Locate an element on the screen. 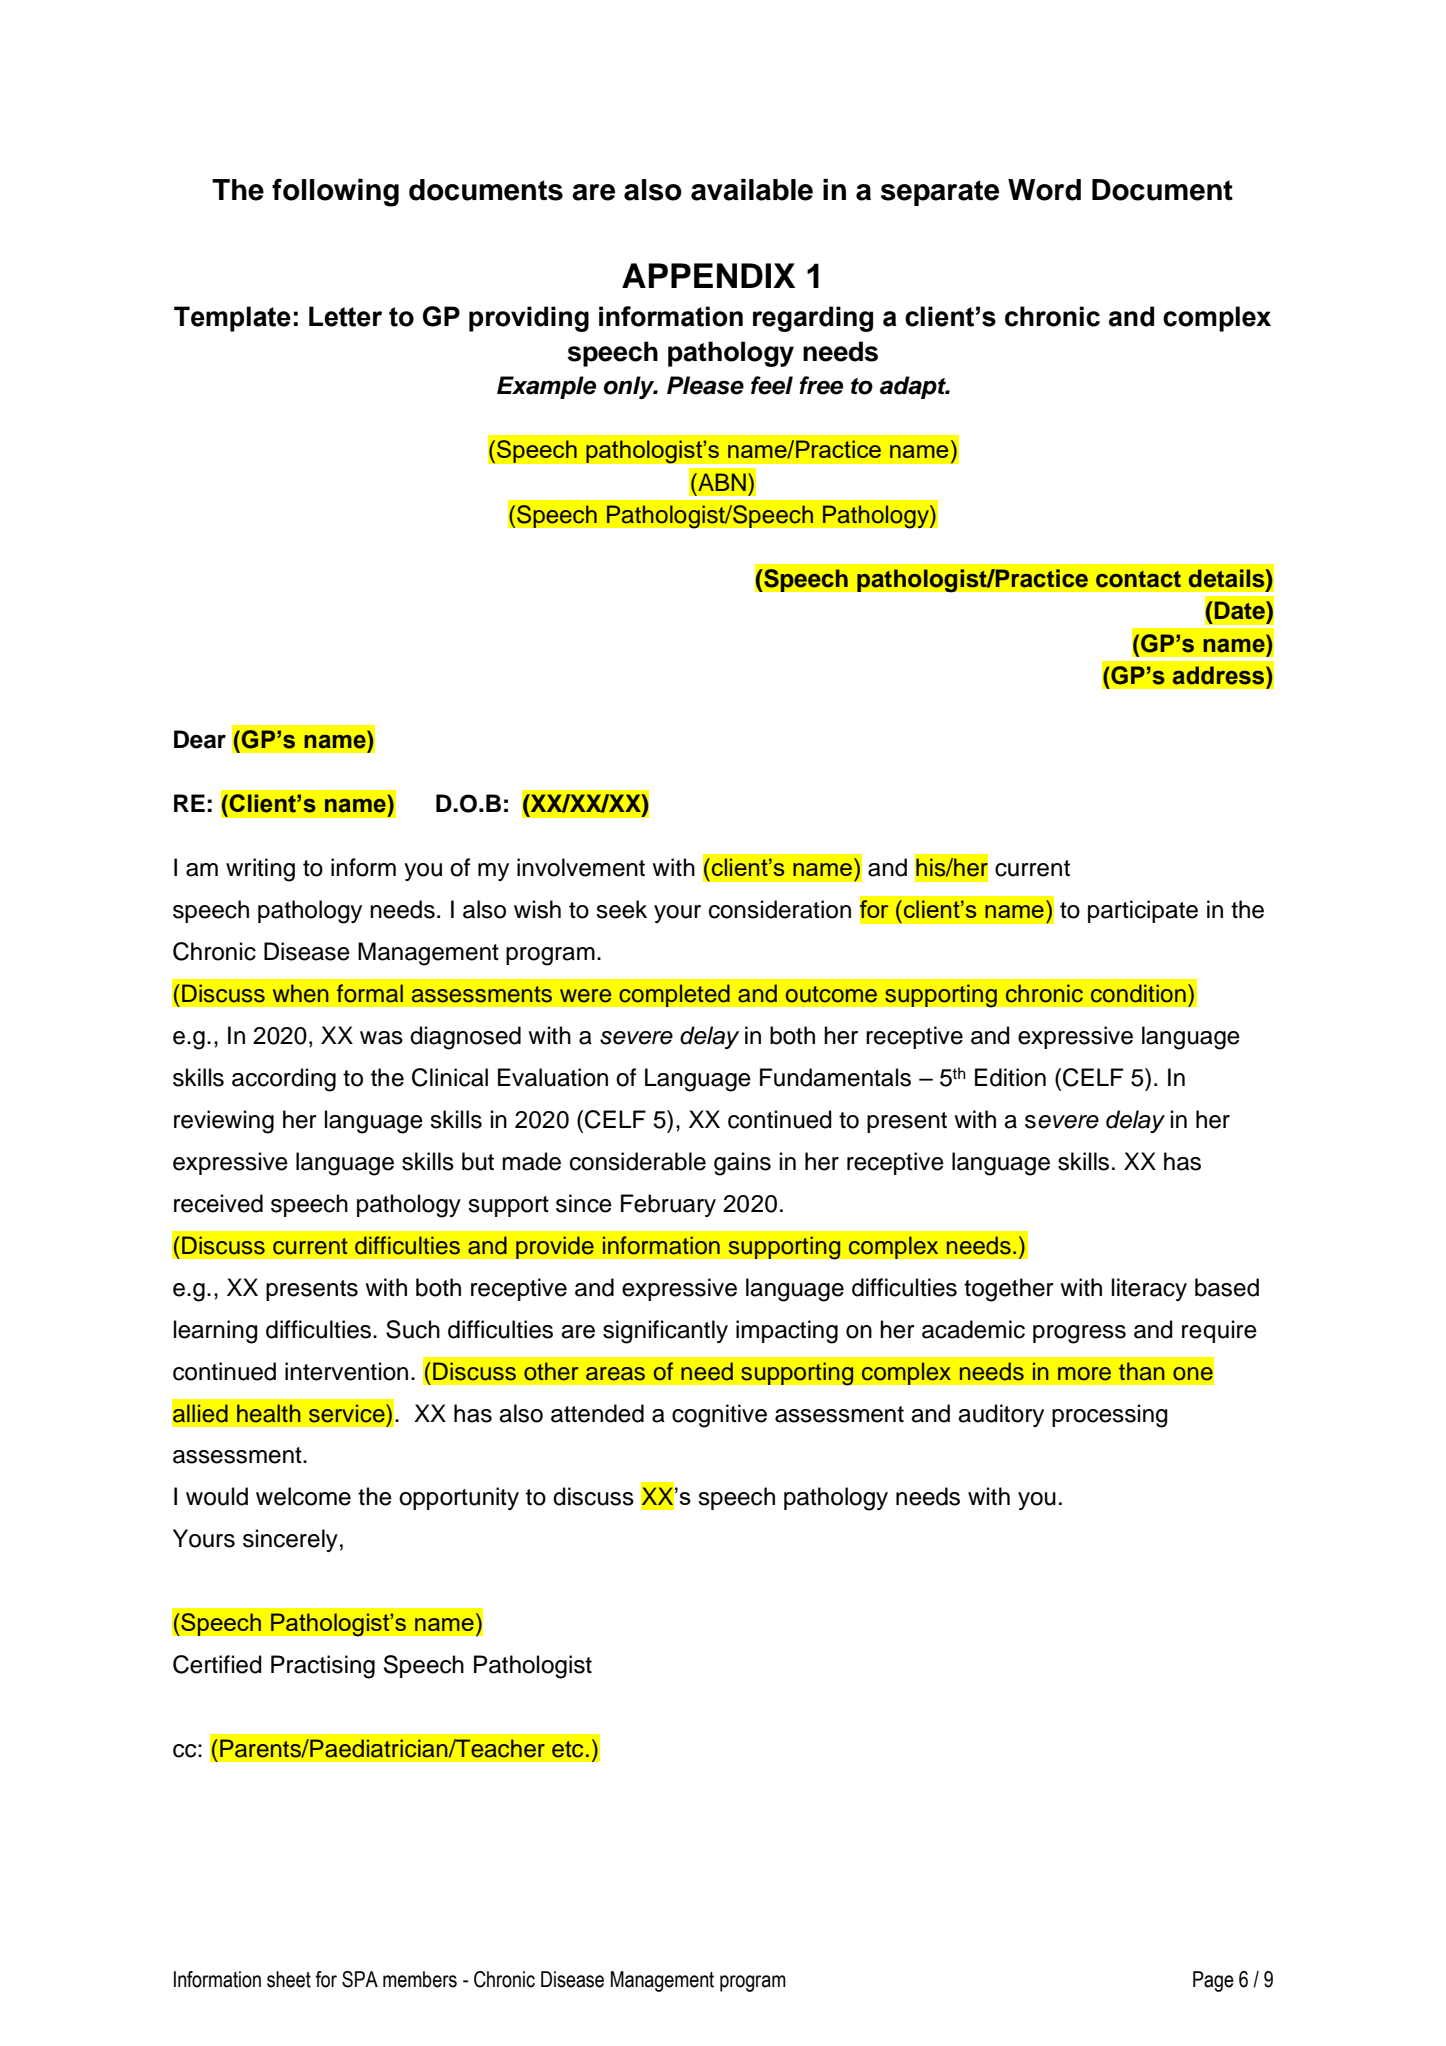 Image resolution: width=1446 pixels, height=2046 pixels. following is located at coordinates (335, 193).
